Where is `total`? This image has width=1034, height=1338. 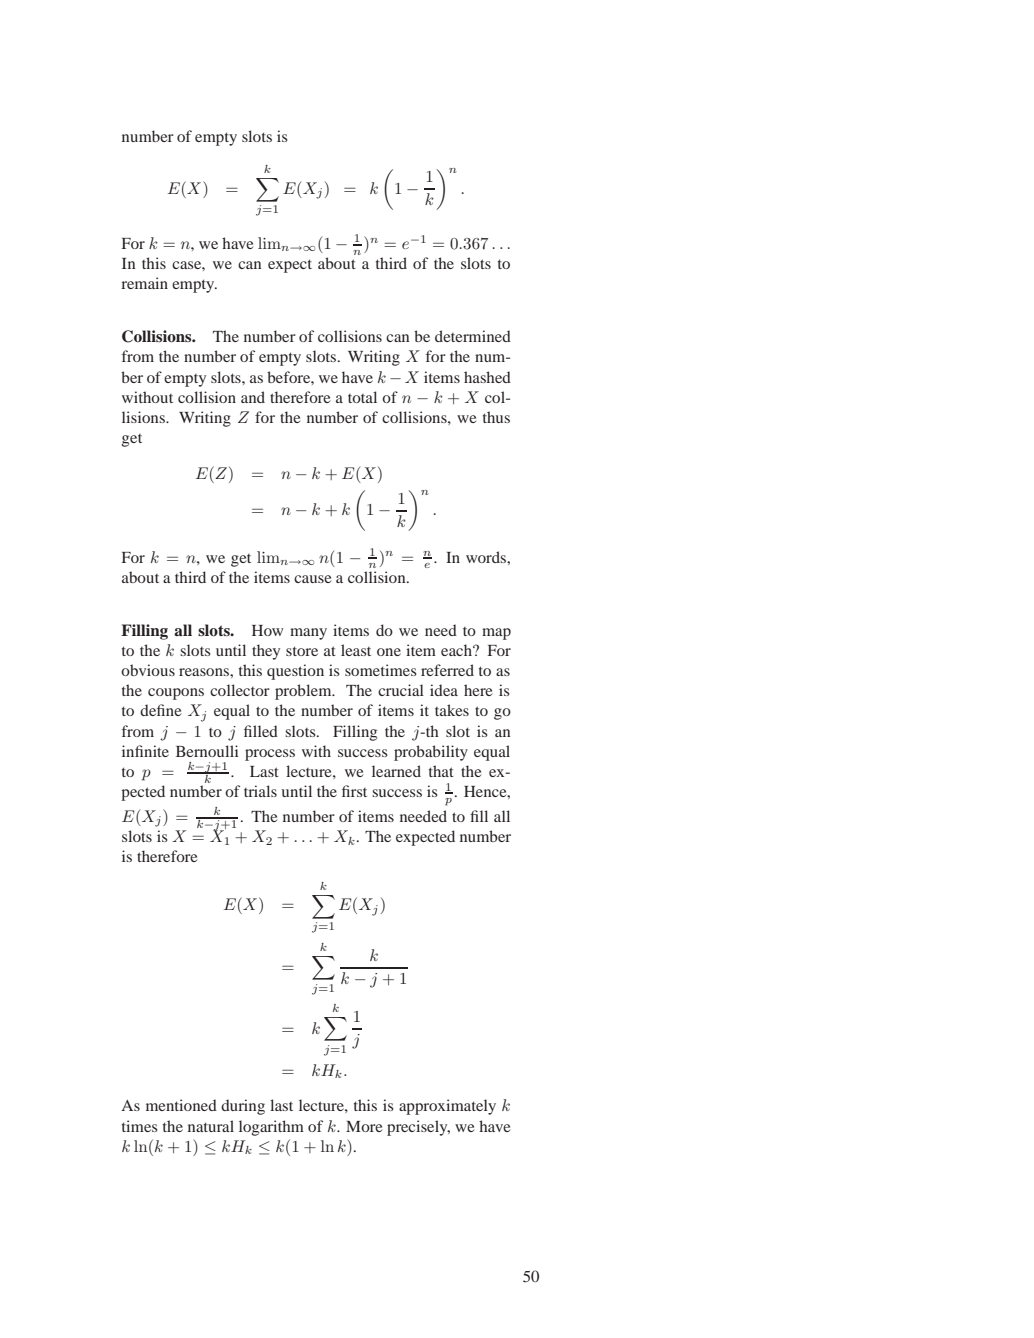 total is located at coordinates (362, 397).
